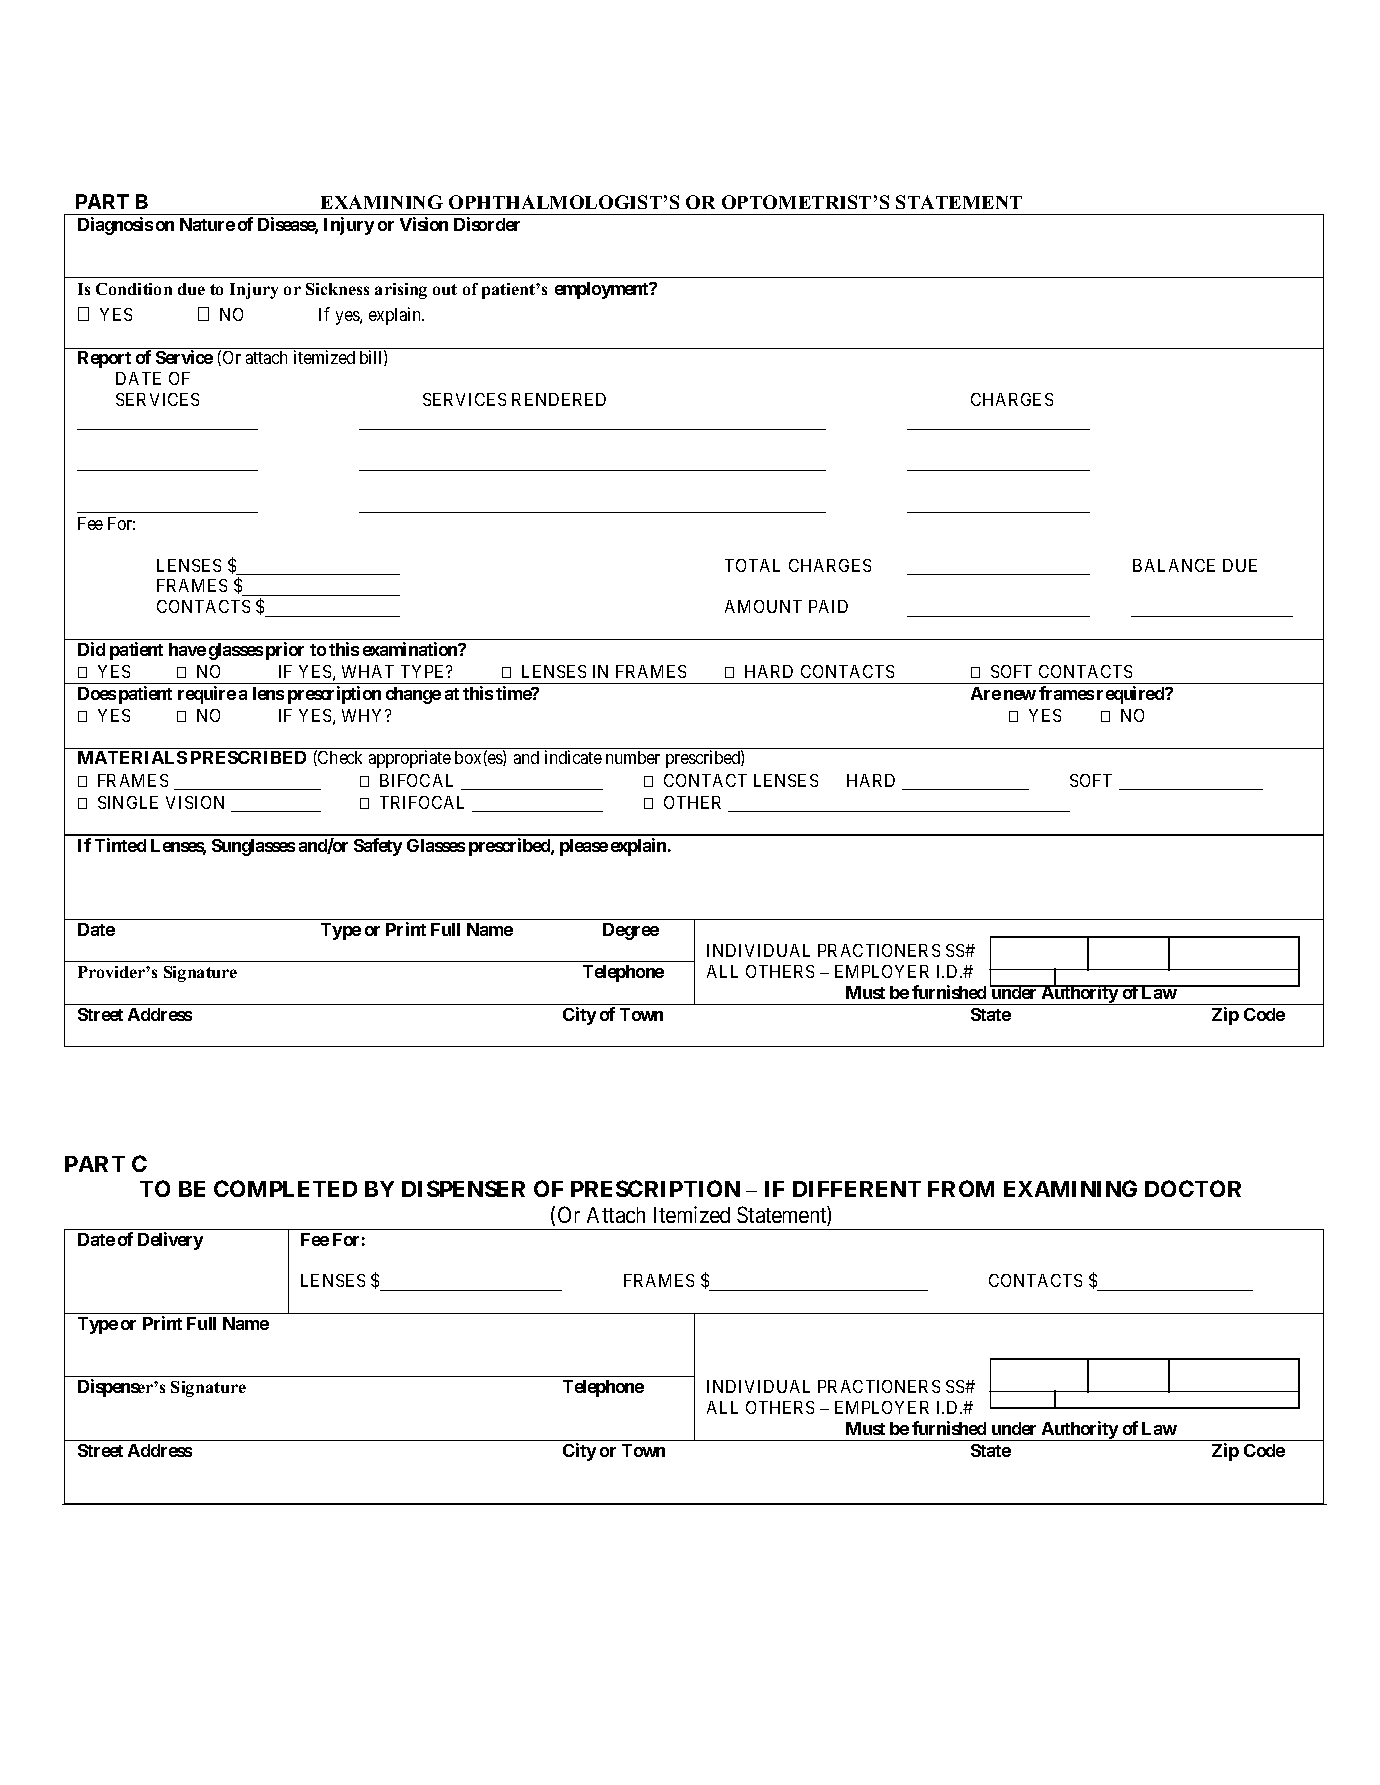 The width and height of the page is (1380, 1785). Describe the element at coordinates (1020, 695) in the page. I see `new` at that location.
